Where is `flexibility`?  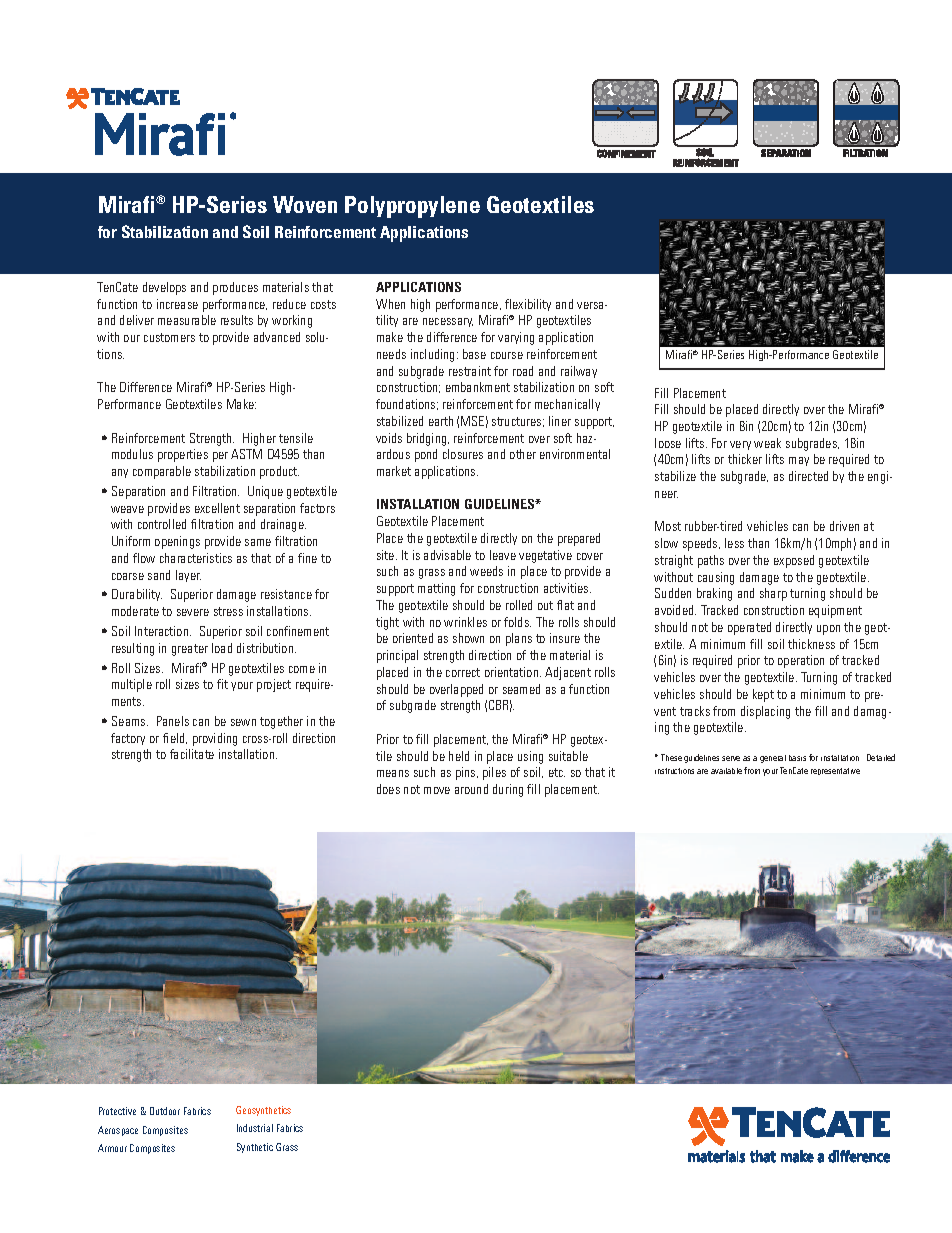 flexibility is located at coordinates (528, 305).
